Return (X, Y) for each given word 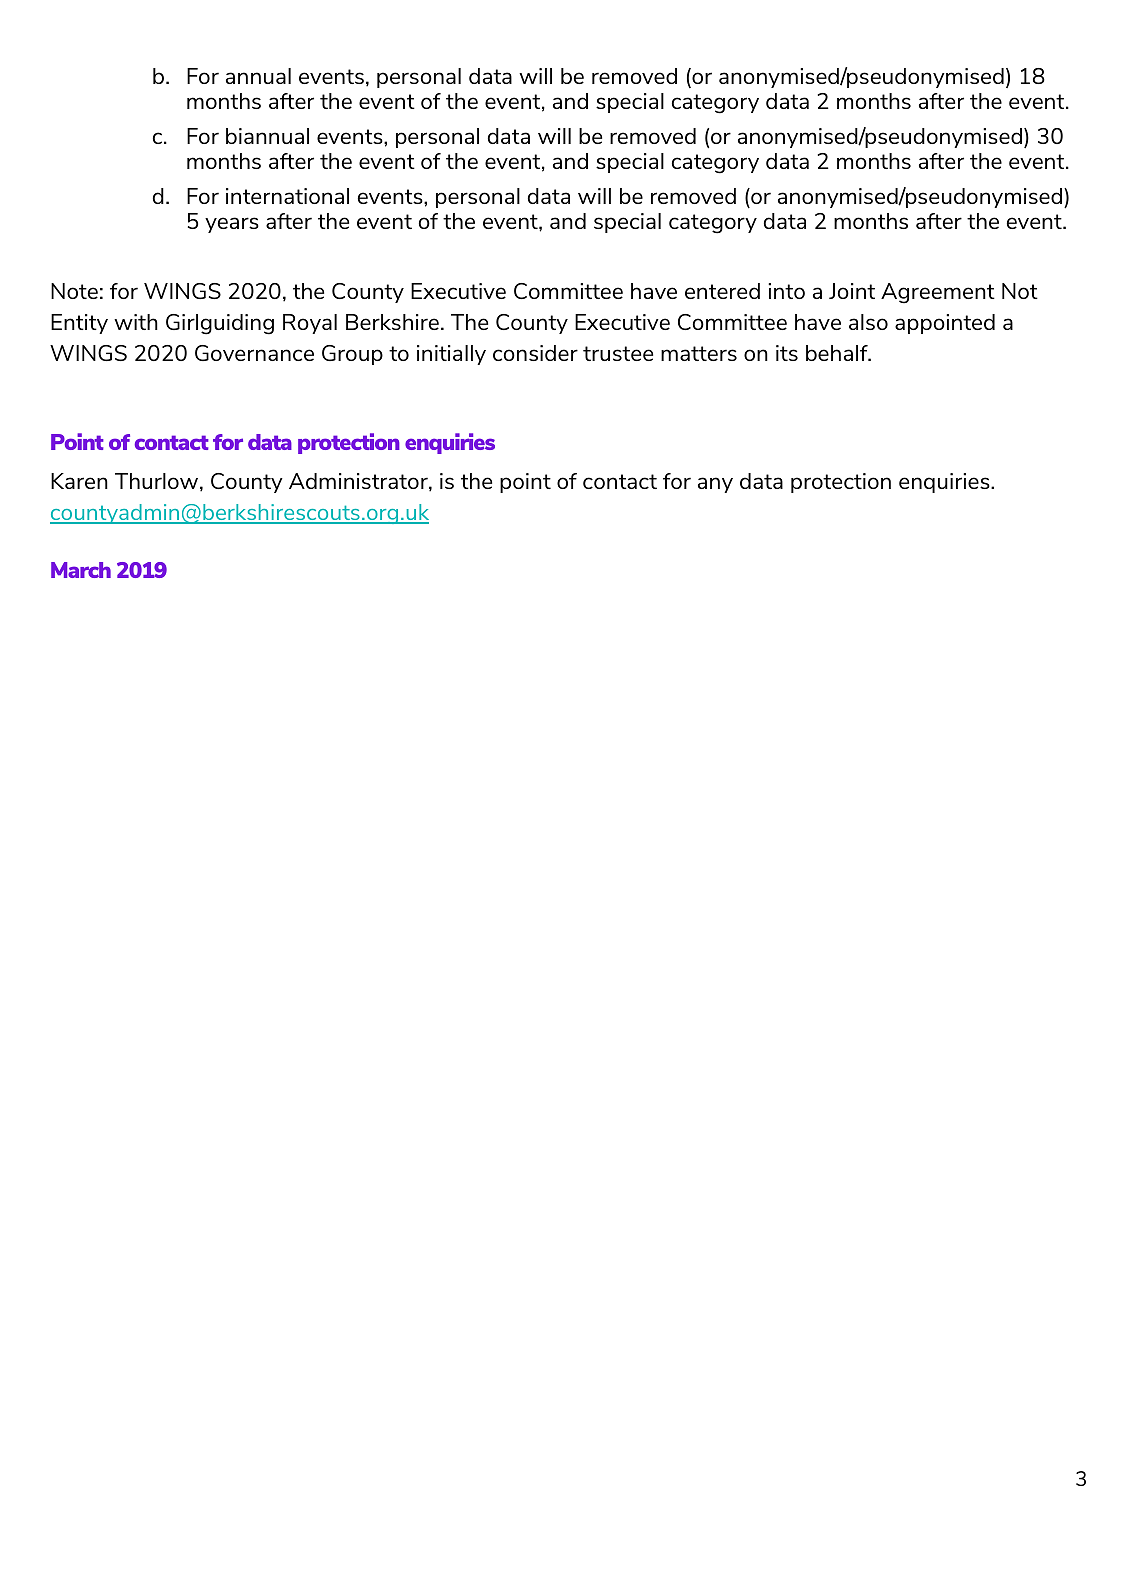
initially (451, 355)
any (715, 485)
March (81, 570)
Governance (254, 353)
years (232, 225)
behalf (838, 353)
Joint (852, 291)
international (287, 196)
